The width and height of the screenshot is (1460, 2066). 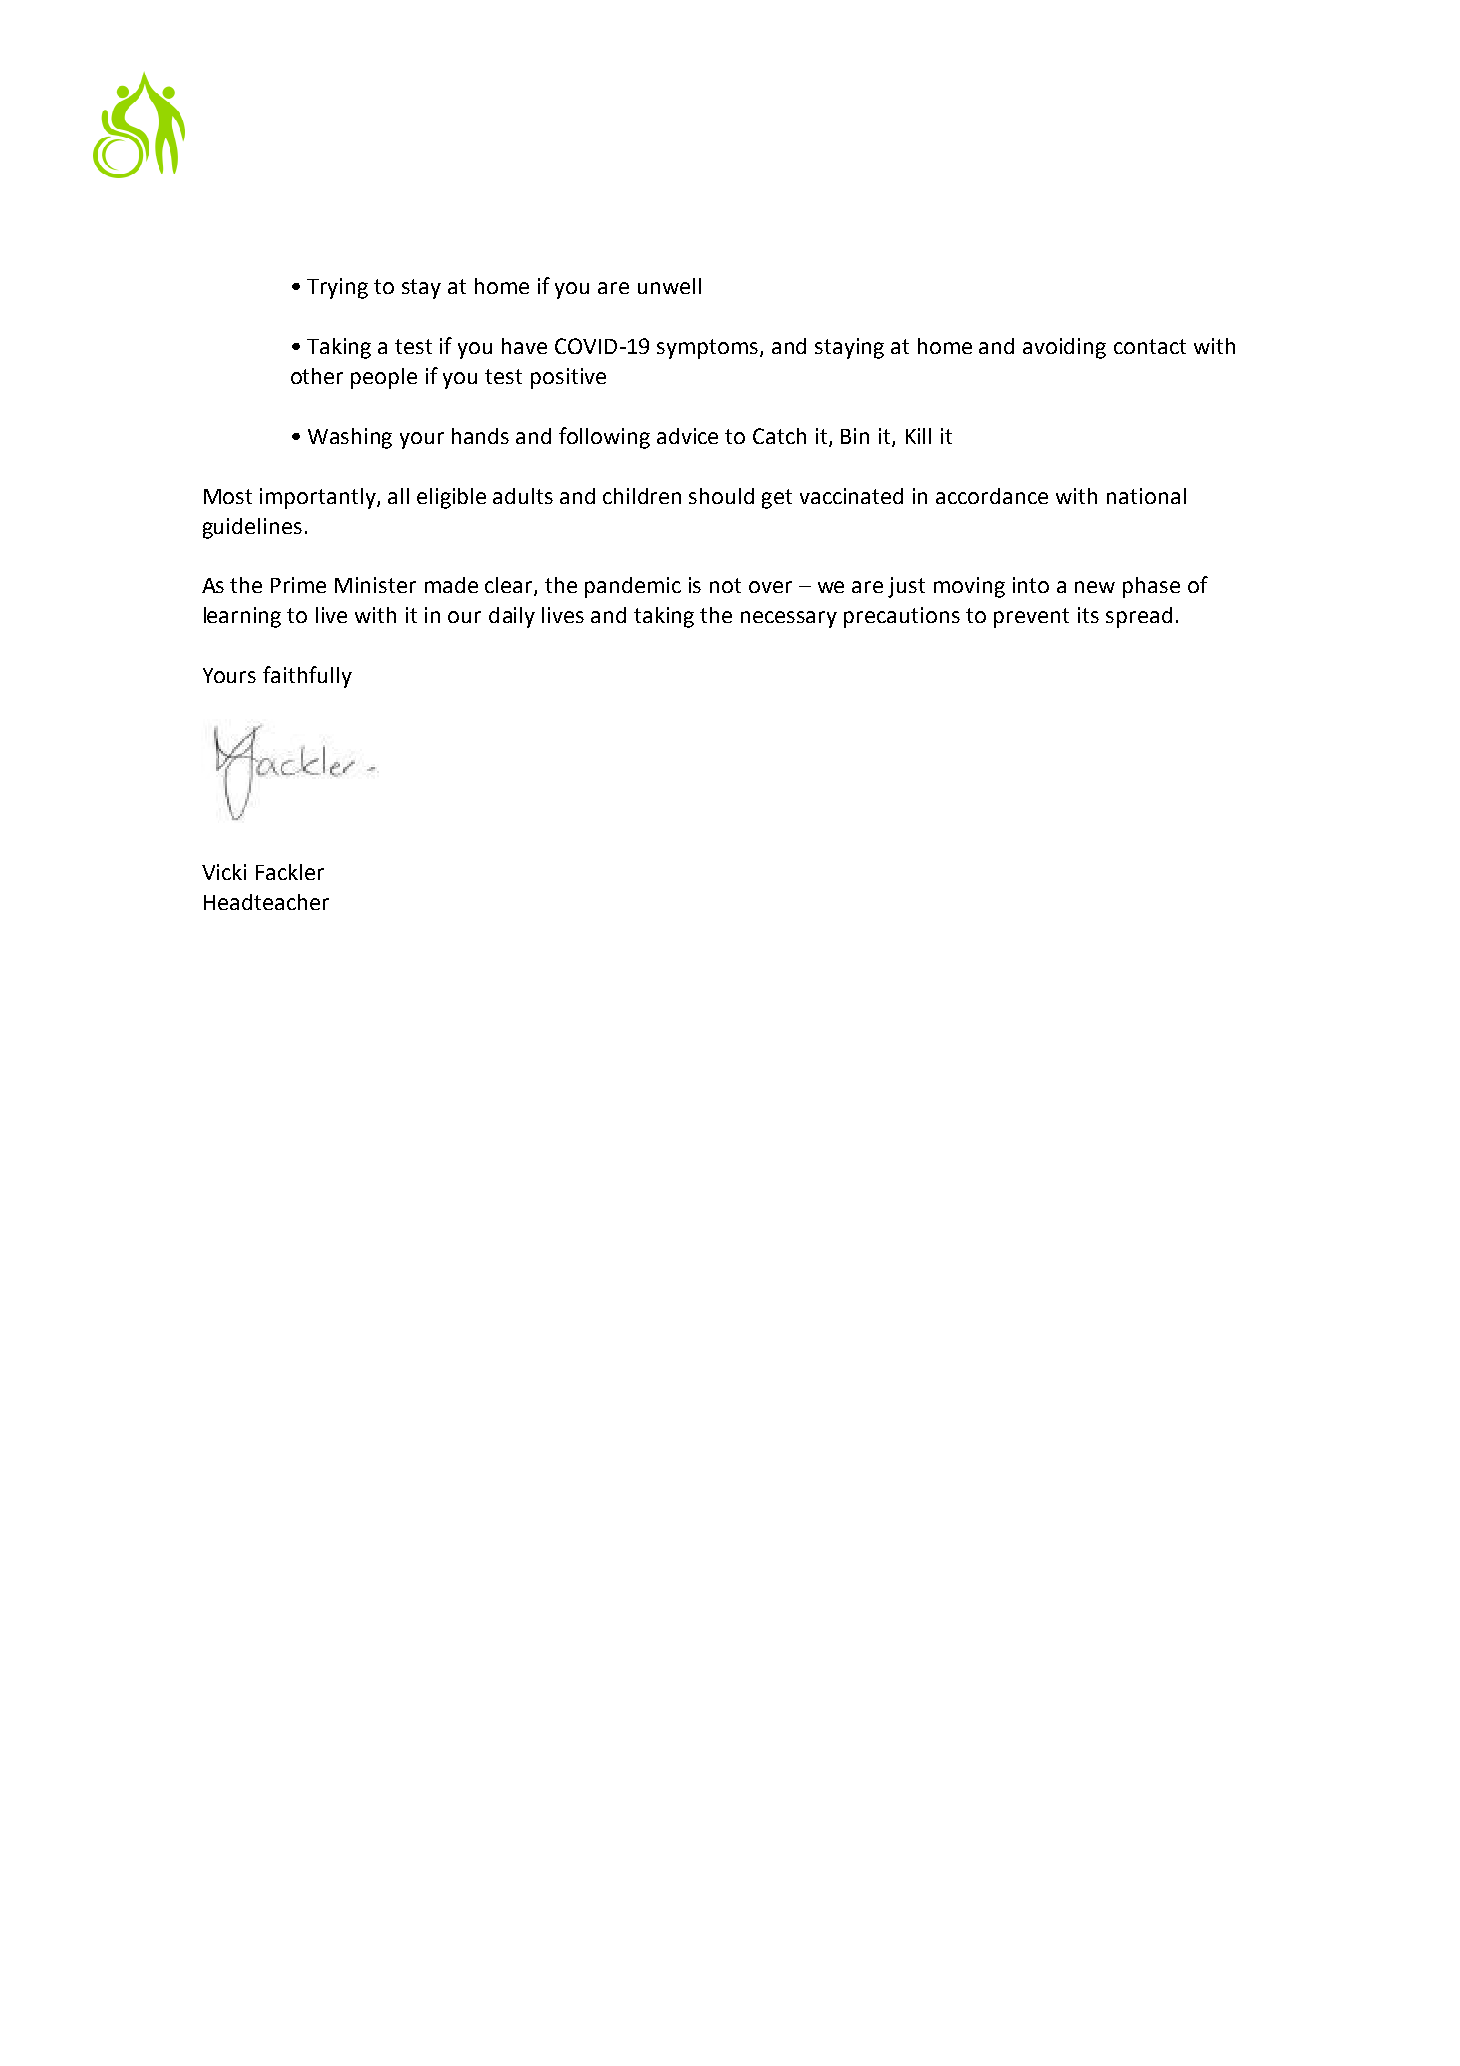 What do you see at coordinates (224, 872) in the screenshot?
I see `Vicki` at bounding box center [224, 872].
